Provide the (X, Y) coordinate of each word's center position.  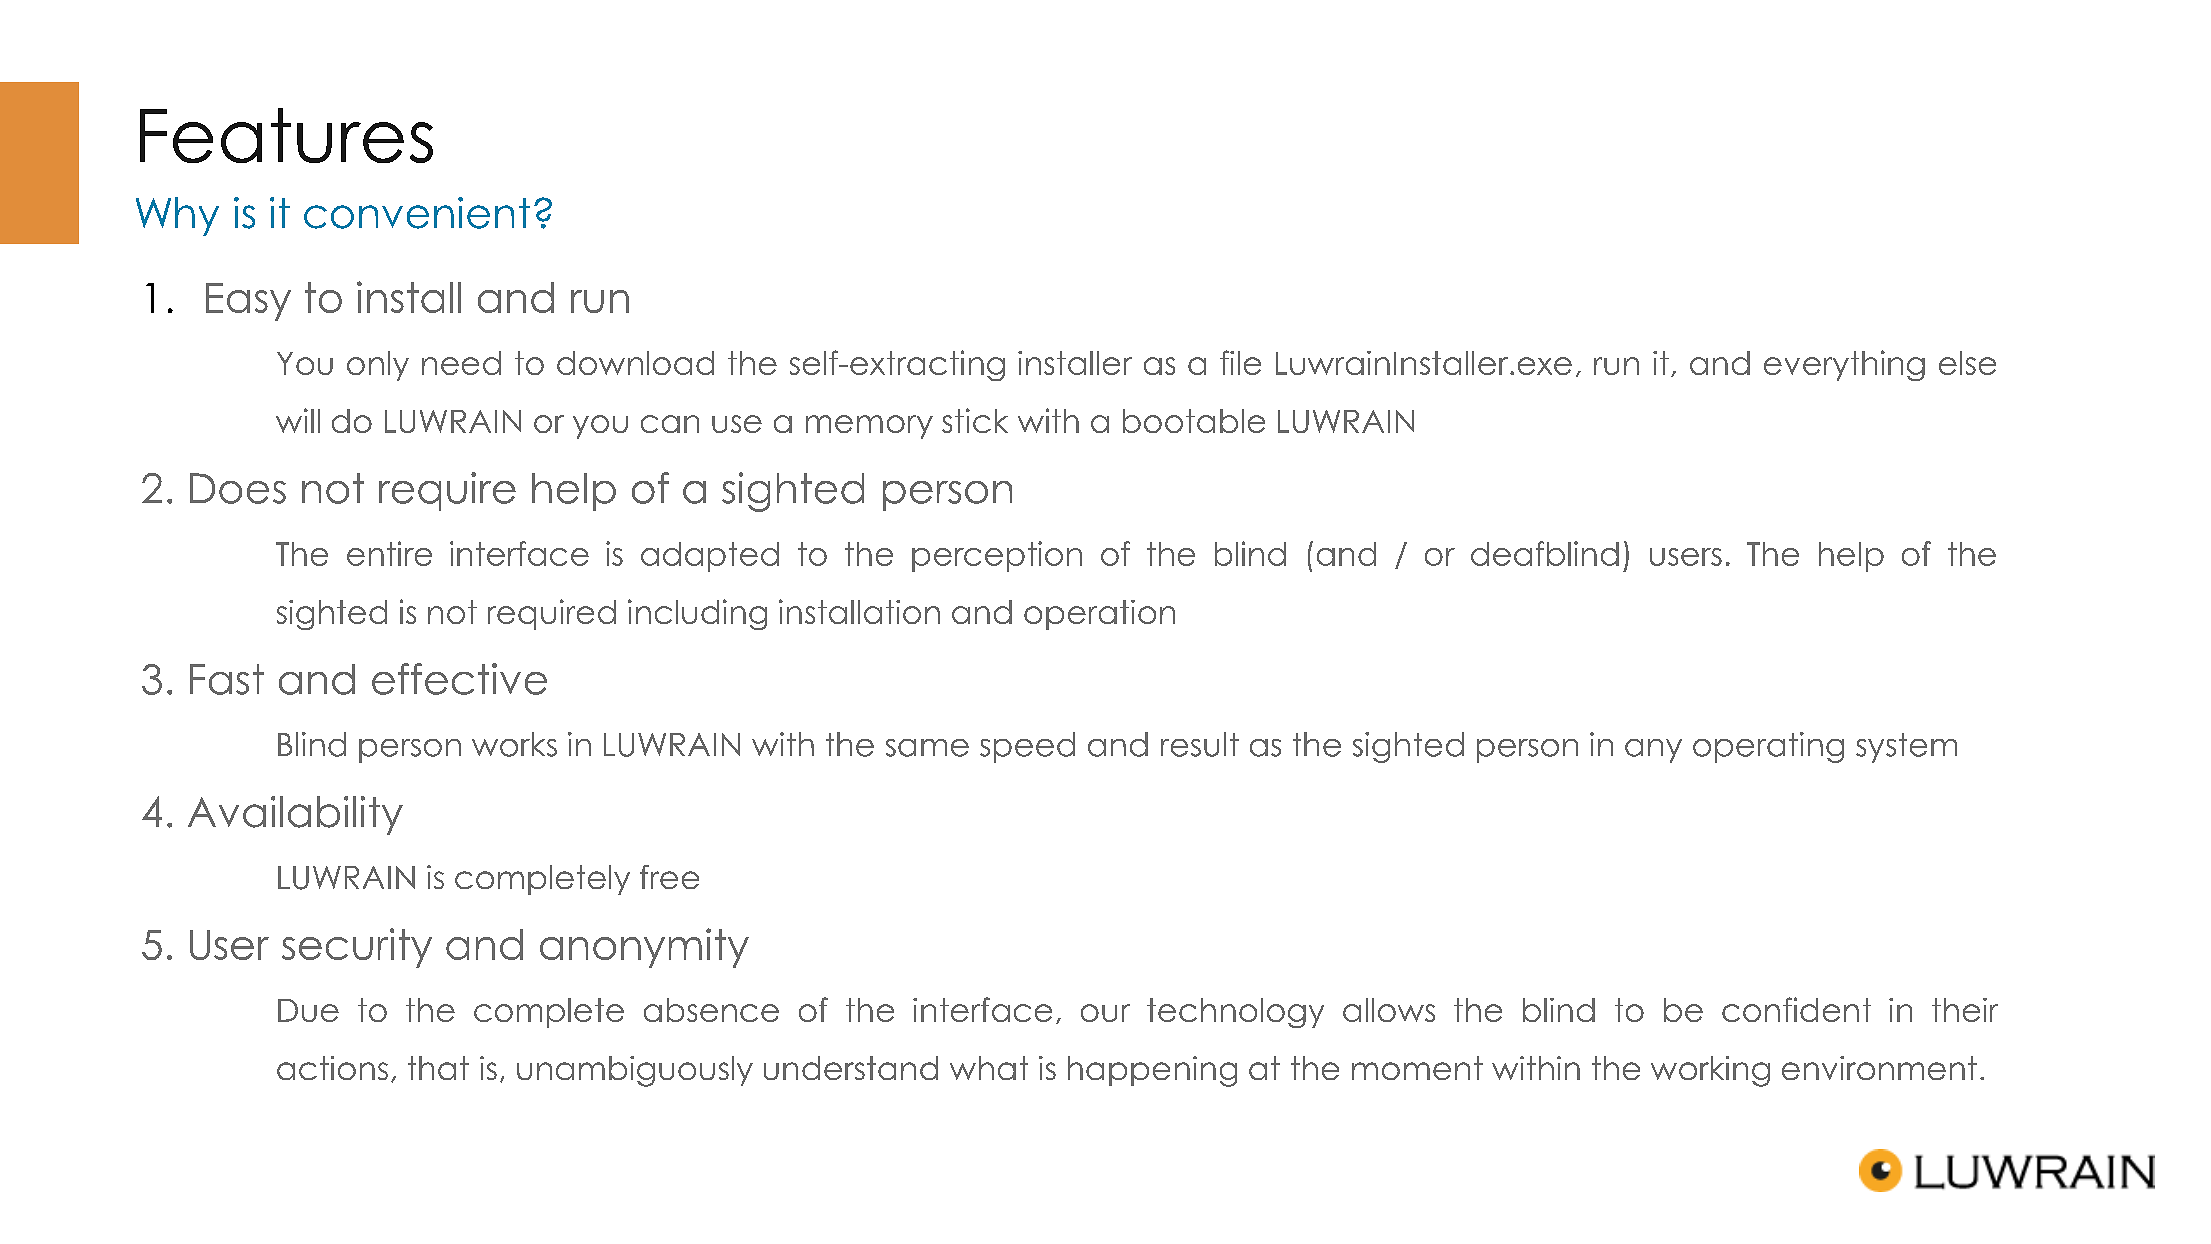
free (669, 877)
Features (286, 135)
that (438, 1068)
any (1653, 751)
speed (1027, 747)
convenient (417, 213)
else (1967, 363)
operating (1768, 747)
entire (389, 553)
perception (997, 556)
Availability (295, 815)
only (378, 366)
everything (1844, 365)
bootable (1194, 421)
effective (459, 679)
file (1240, 362)
